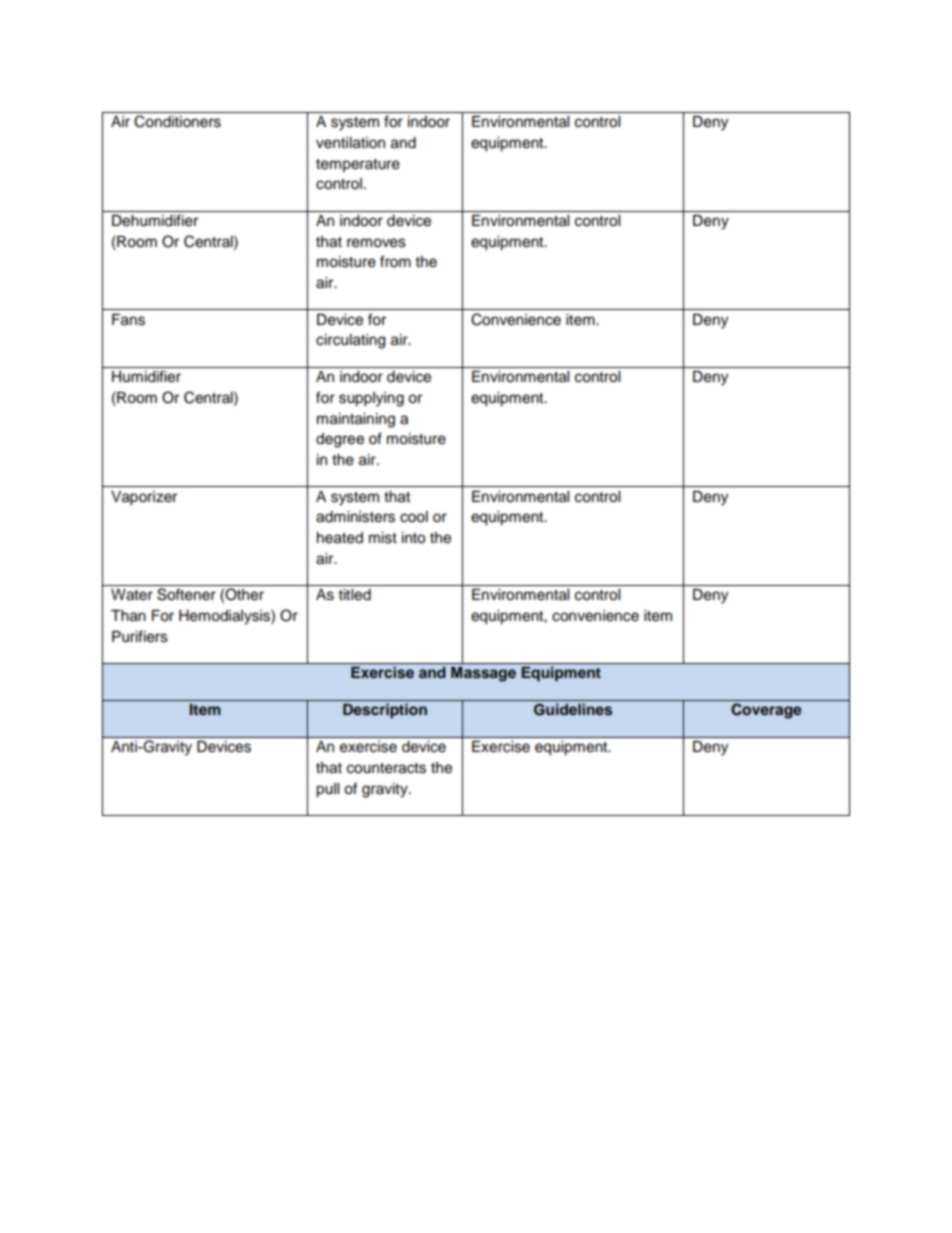 The image size is (952, 1233). What do you see at coordinates (414, 517) in the screenshot?
I see `cool` at bounding box center [414, 517].
